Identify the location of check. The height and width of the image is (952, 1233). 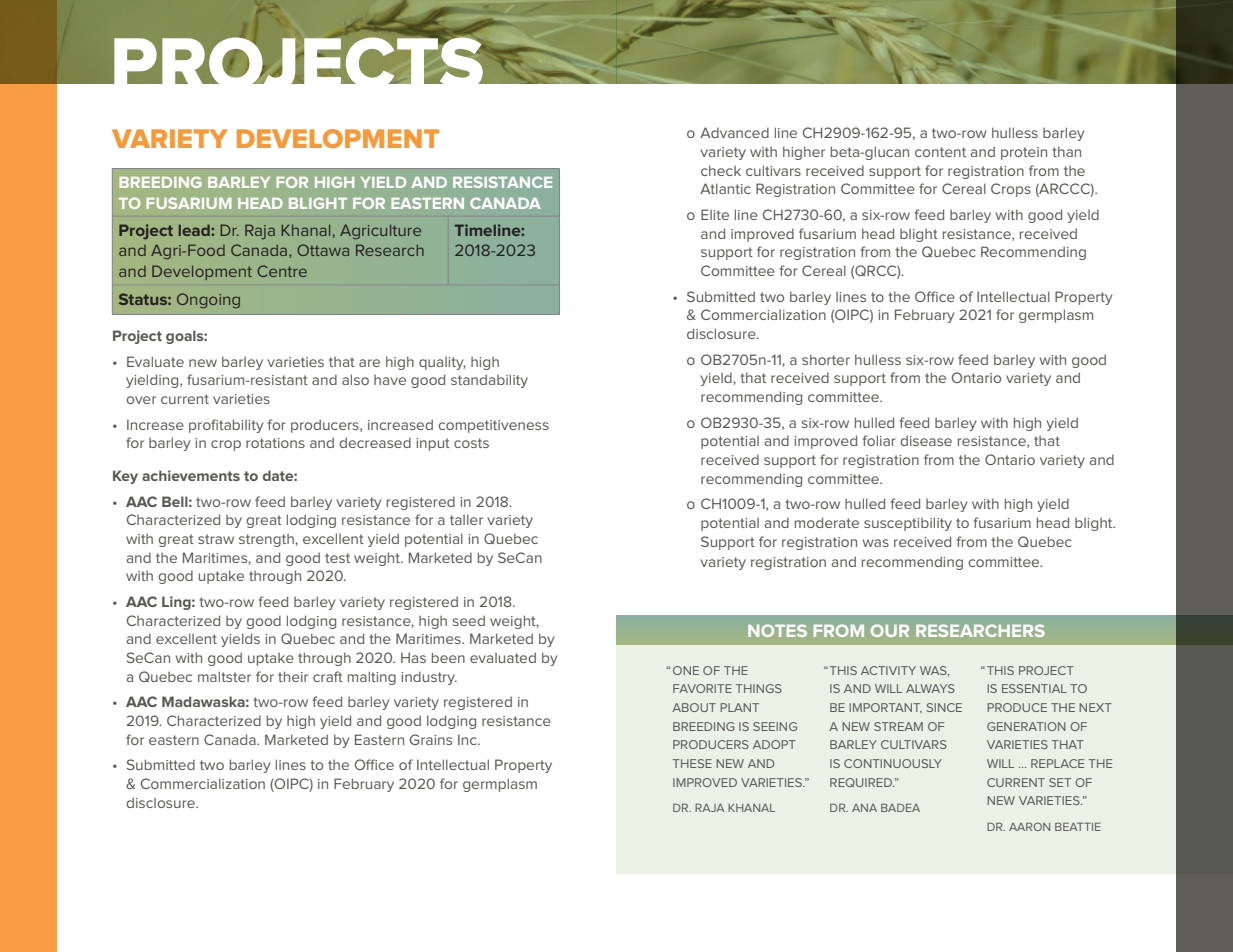
(721, 170).
